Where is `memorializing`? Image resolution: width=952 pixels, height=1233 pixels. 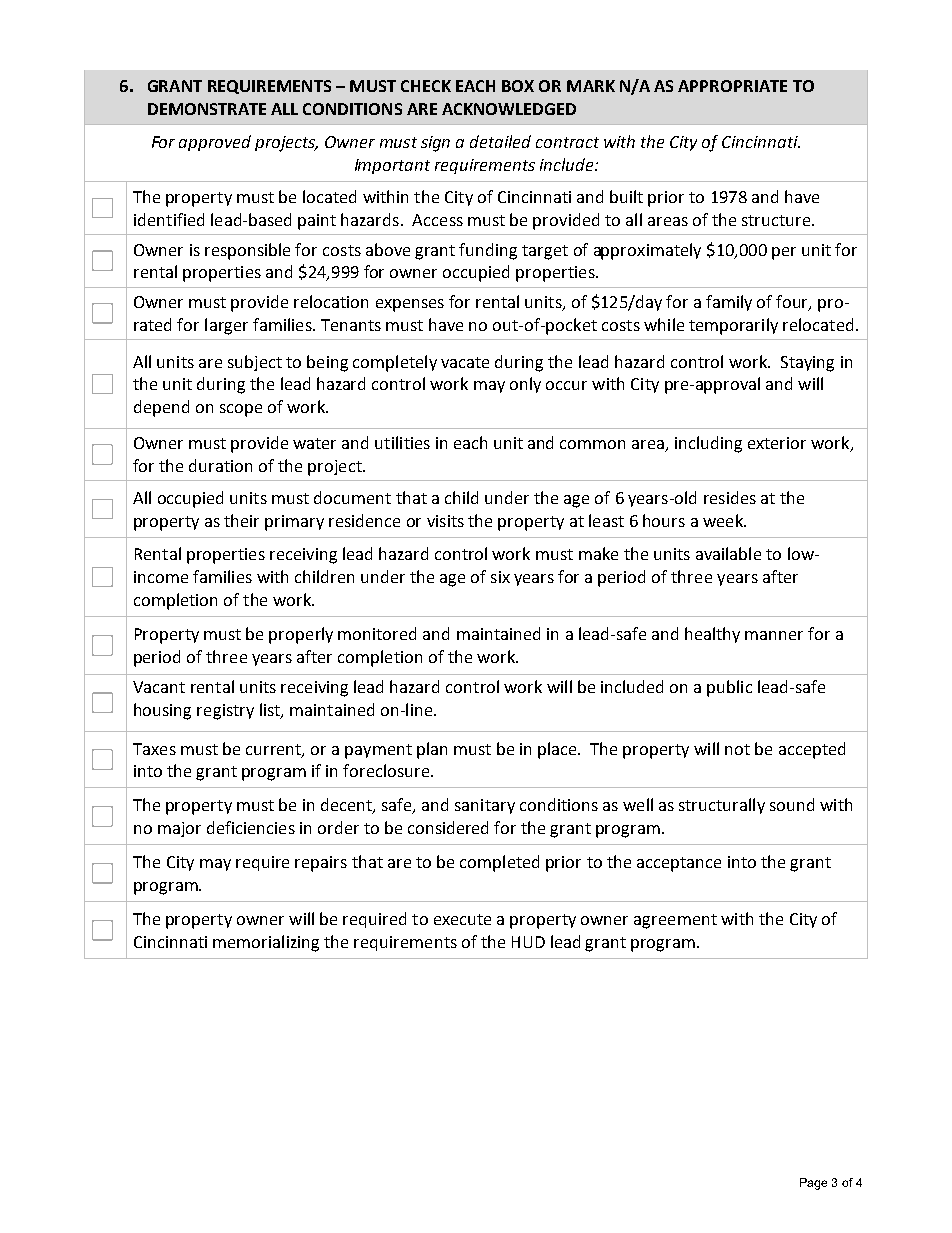 memorializing is located at coordinates (266, 943).
